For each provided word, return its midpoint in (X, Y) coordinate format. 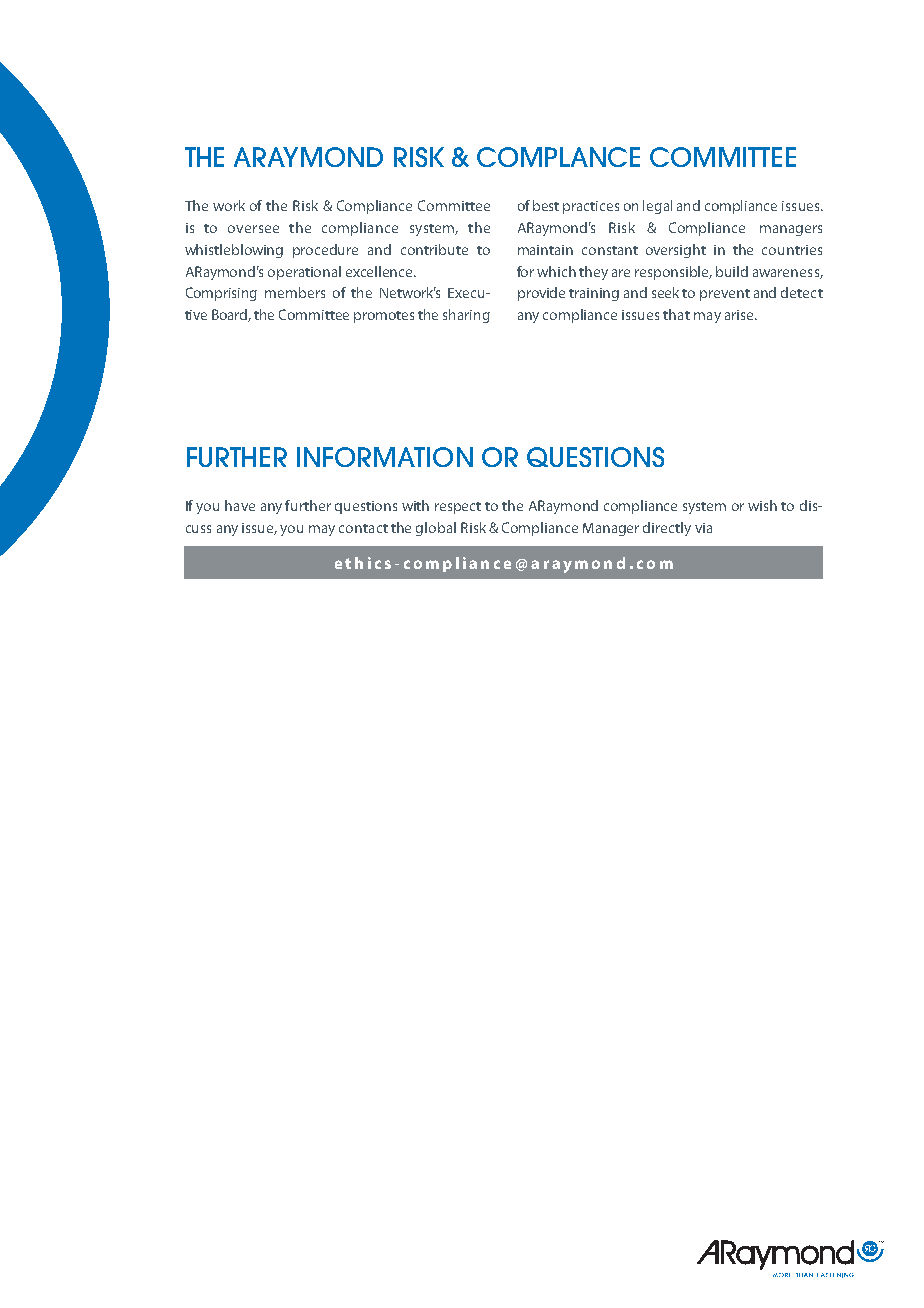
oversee (253, 229)
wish (762, 505)
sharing (466, 316)
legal (657, 207)
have (240, 505)
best (546, 205)
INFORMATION (385, 457)
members (295, 292)
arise (740, 315)
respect (458, 508)
